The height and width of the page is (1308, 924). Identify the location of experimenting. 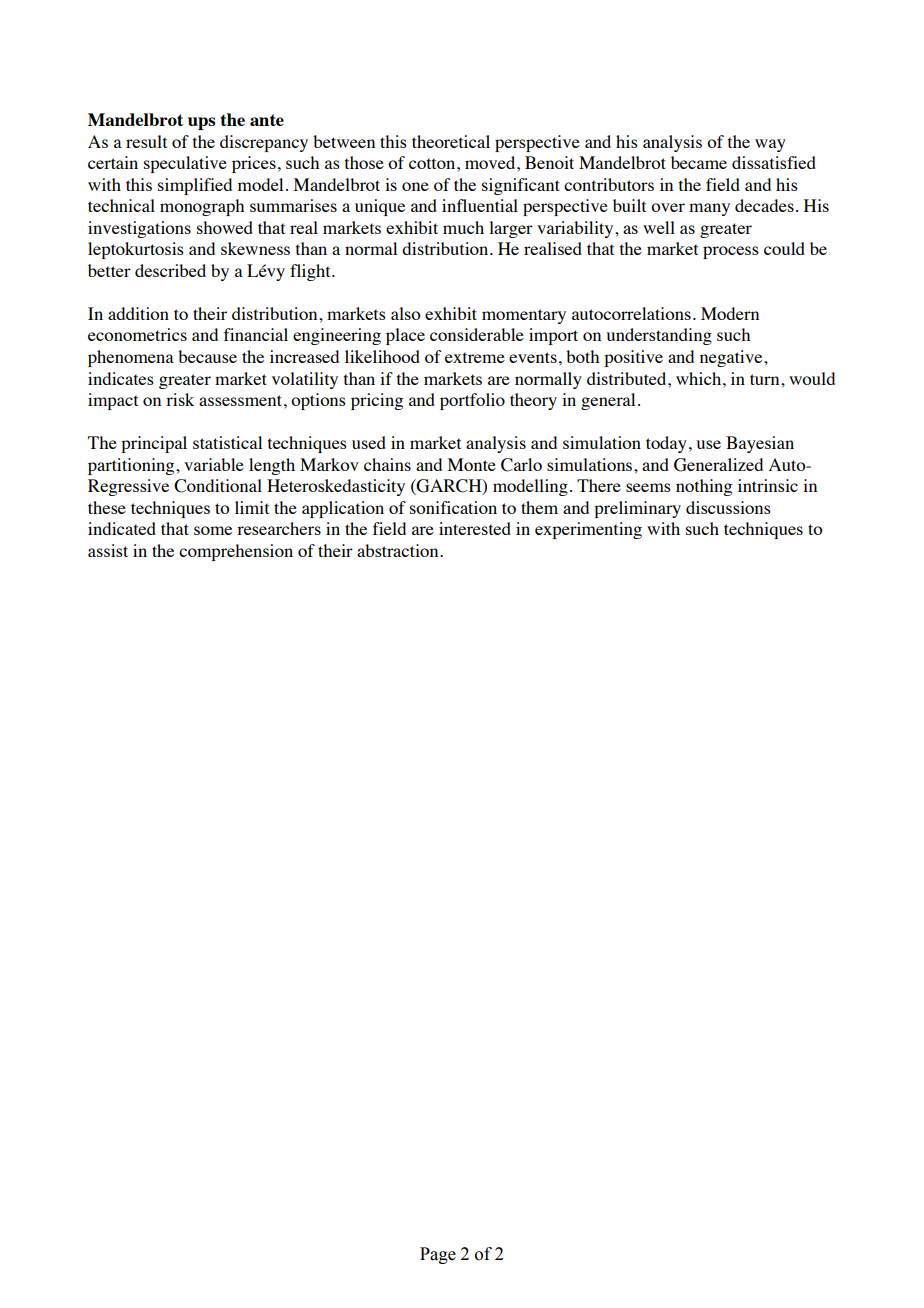
(588, 530).
